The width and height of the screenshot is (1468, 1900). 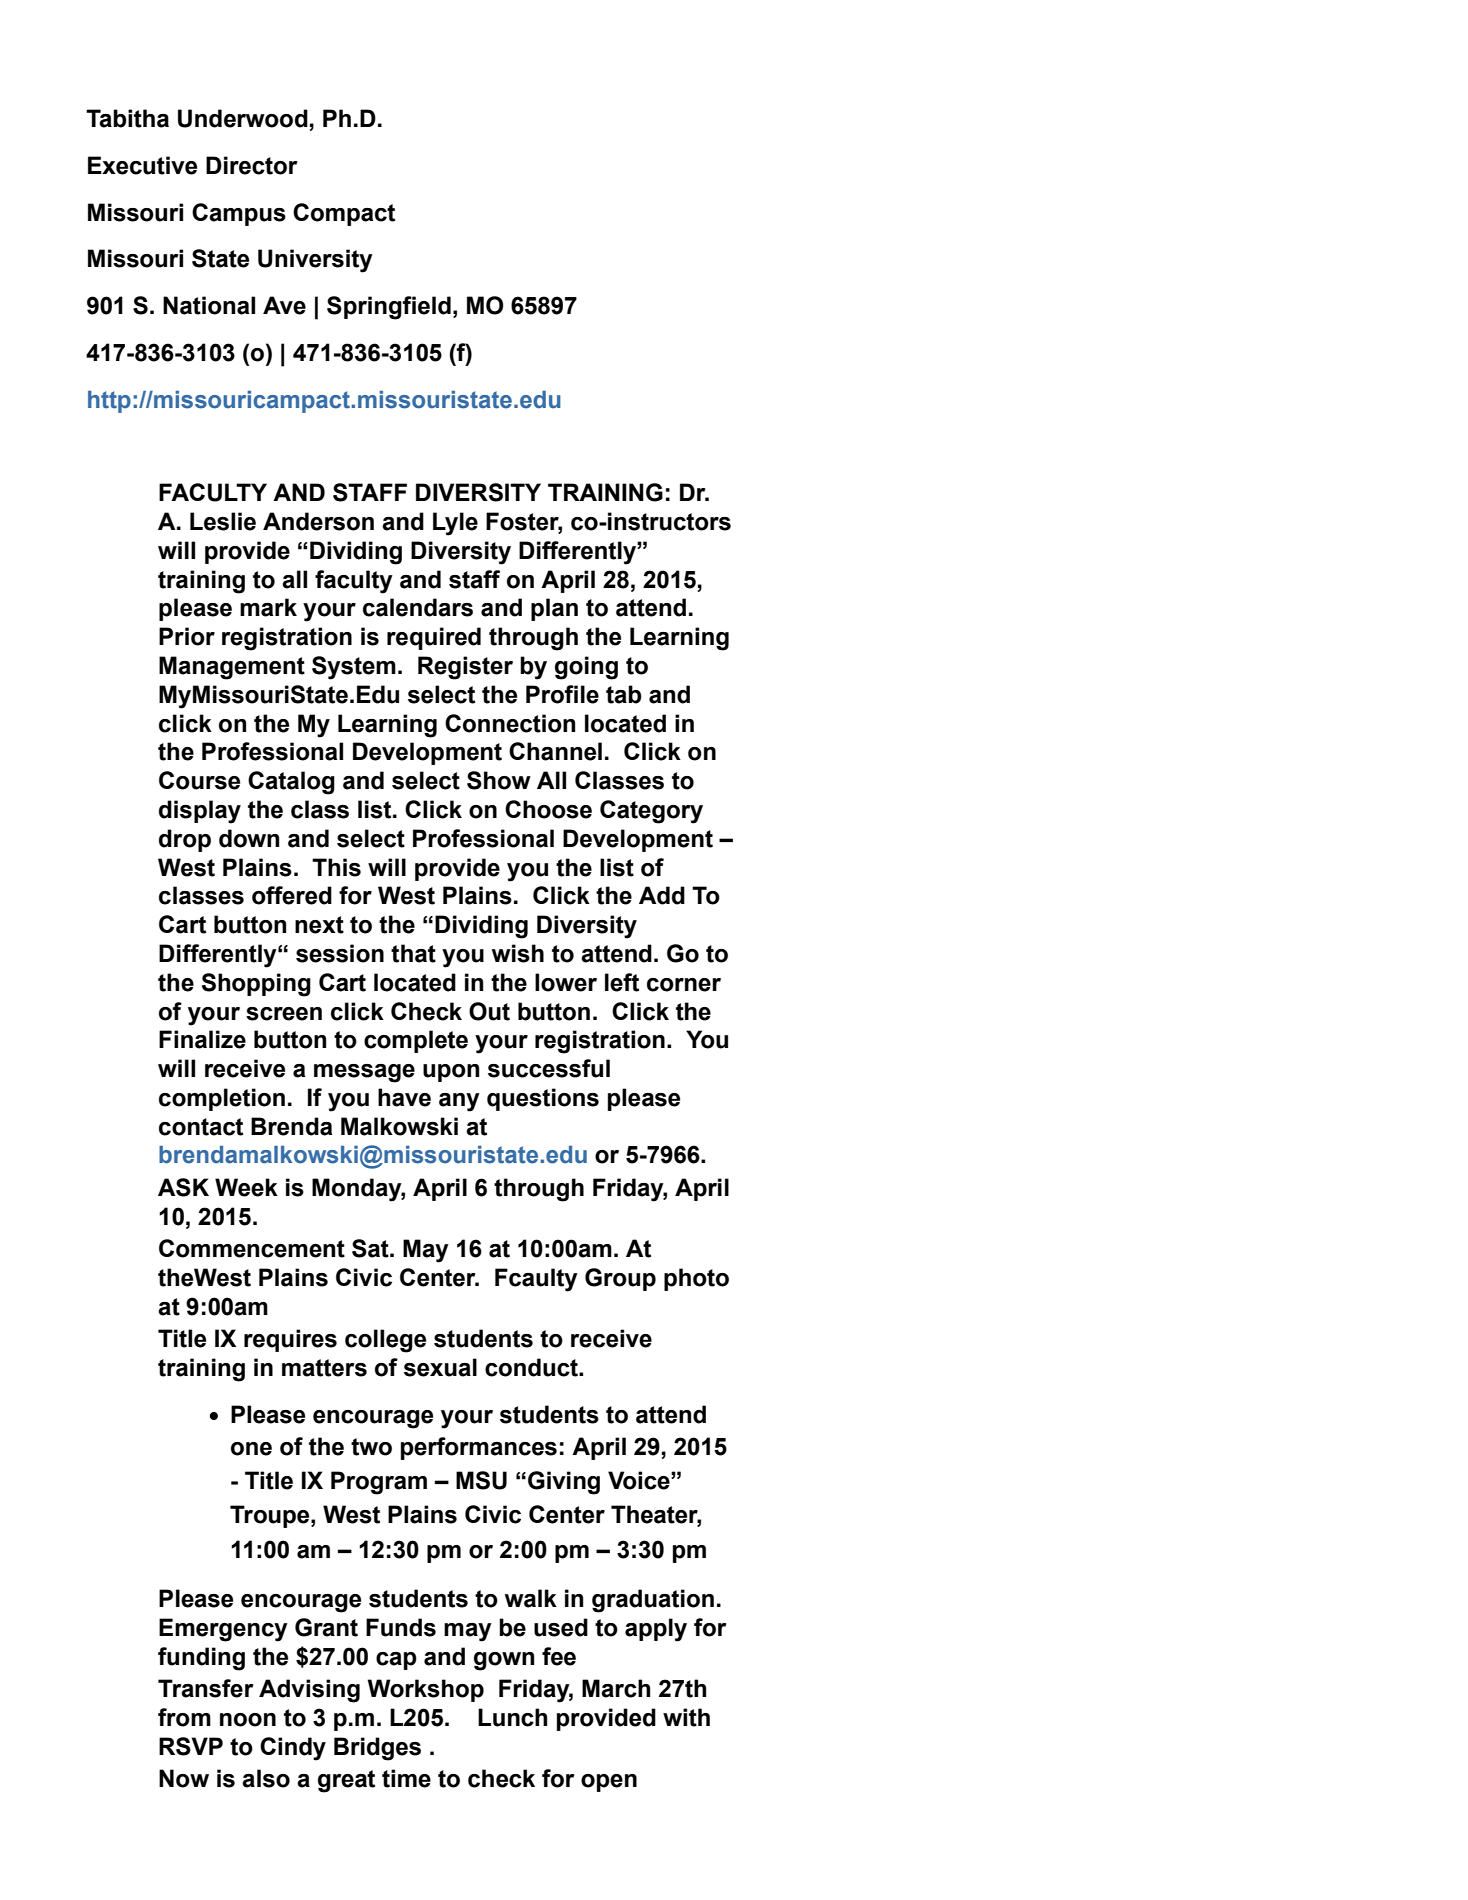 I want to click on Executive, so click(x=142, y=165).
